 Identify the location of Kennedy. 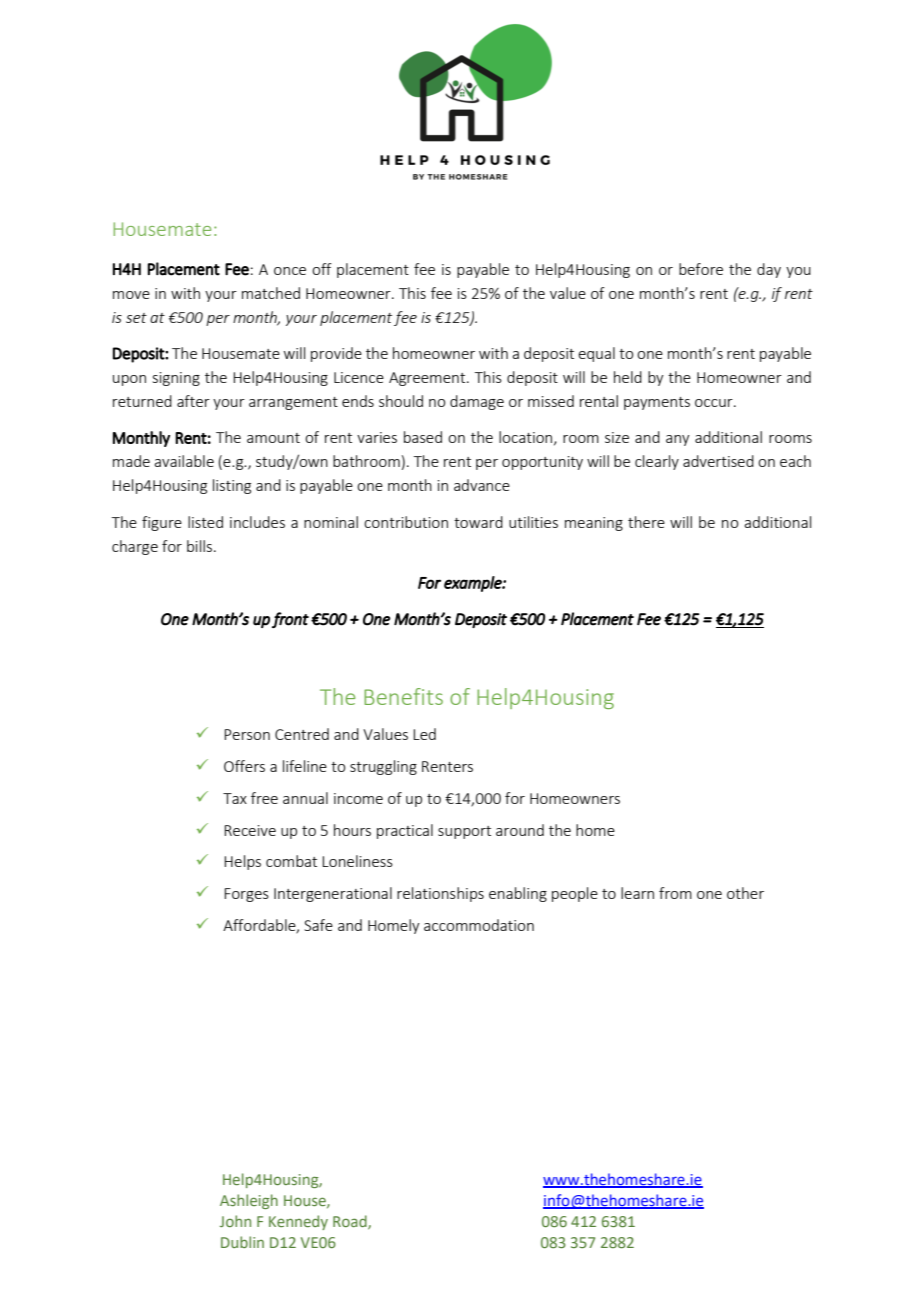
(298, 1222).
